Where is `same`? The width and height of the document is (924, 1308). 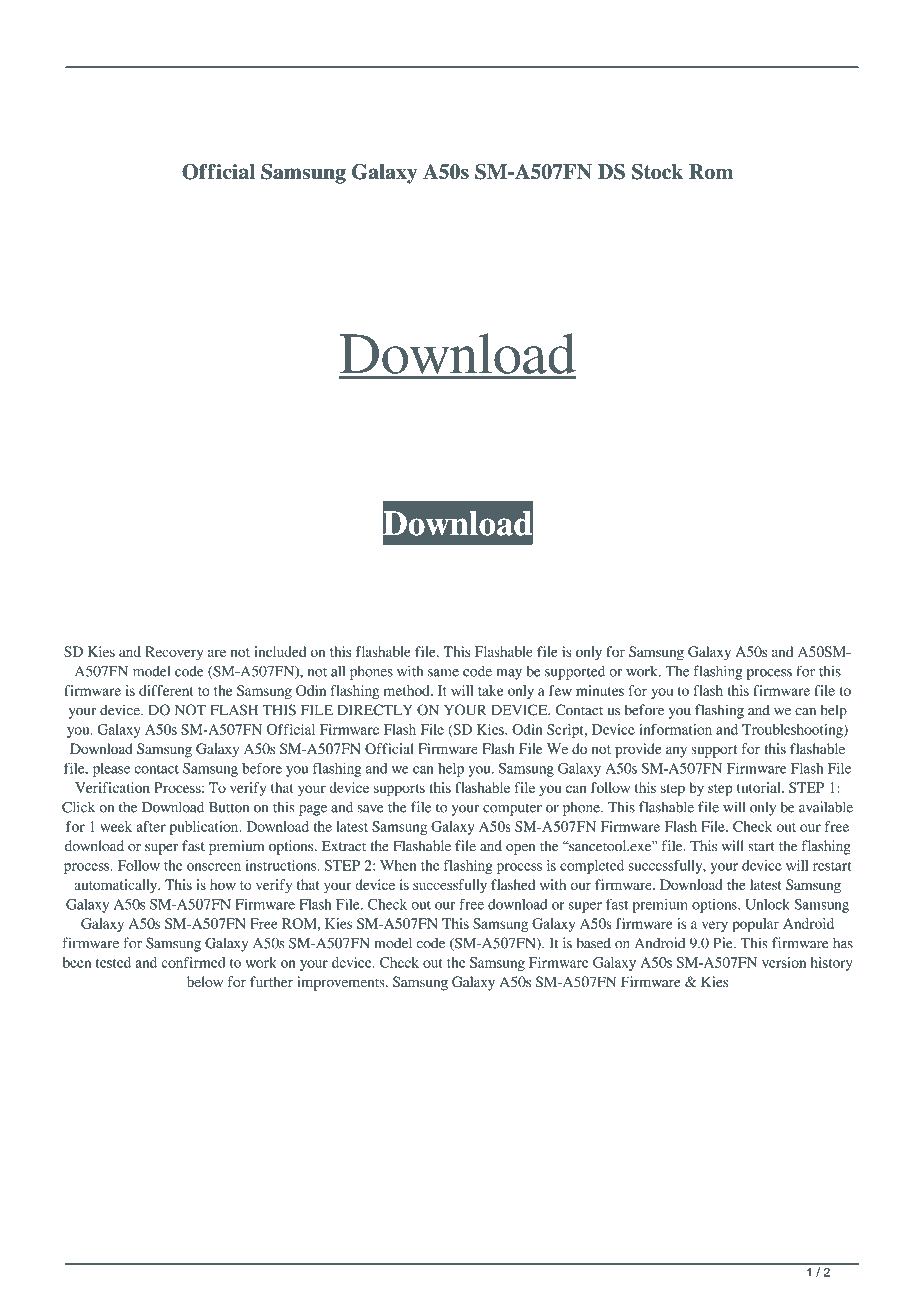
same is located at coordinates (443, 673).
